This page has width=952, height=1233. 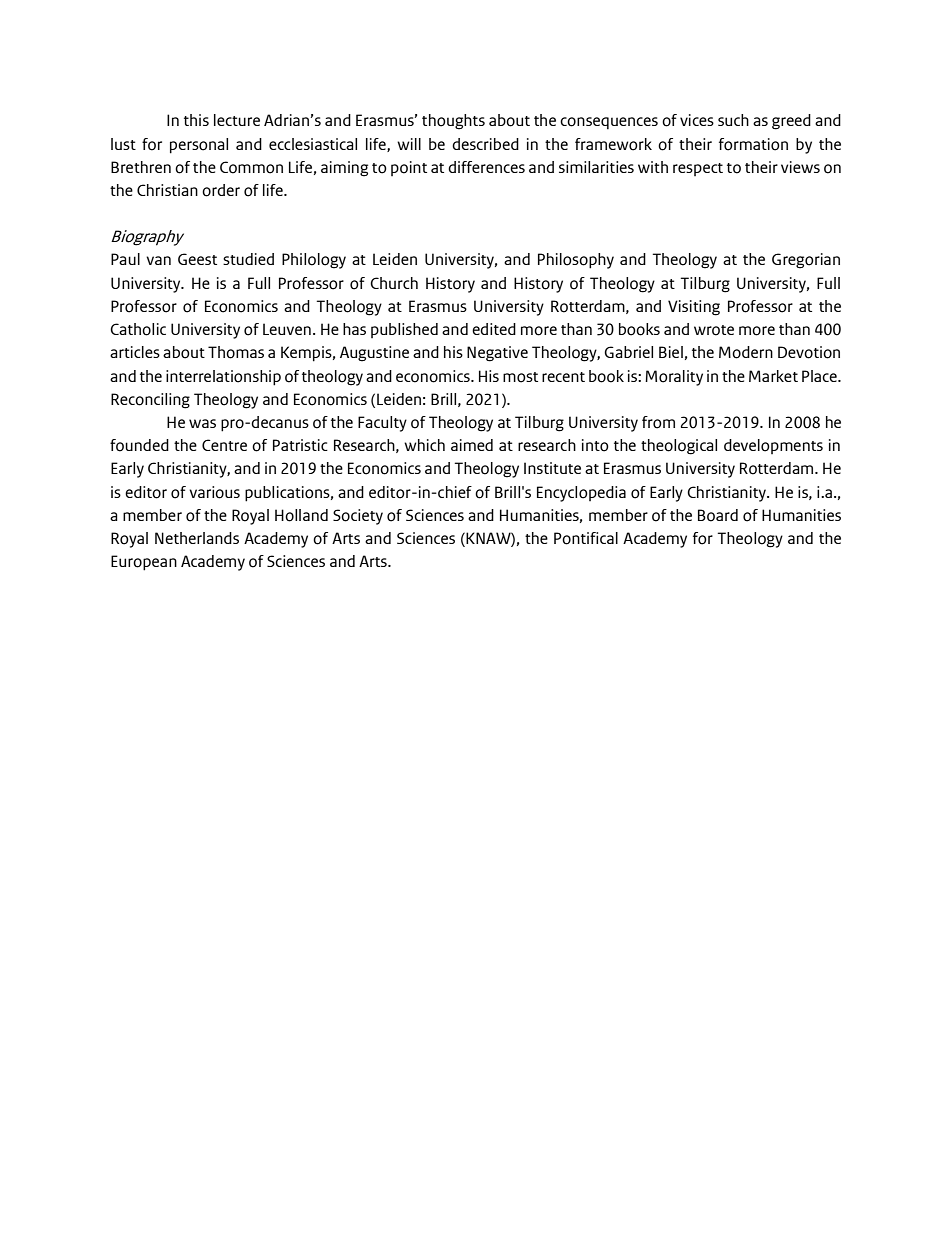 What do you see at coordinates (806, 261) in the page?
I see `Gregorian` at bounding box center [806, 261].
